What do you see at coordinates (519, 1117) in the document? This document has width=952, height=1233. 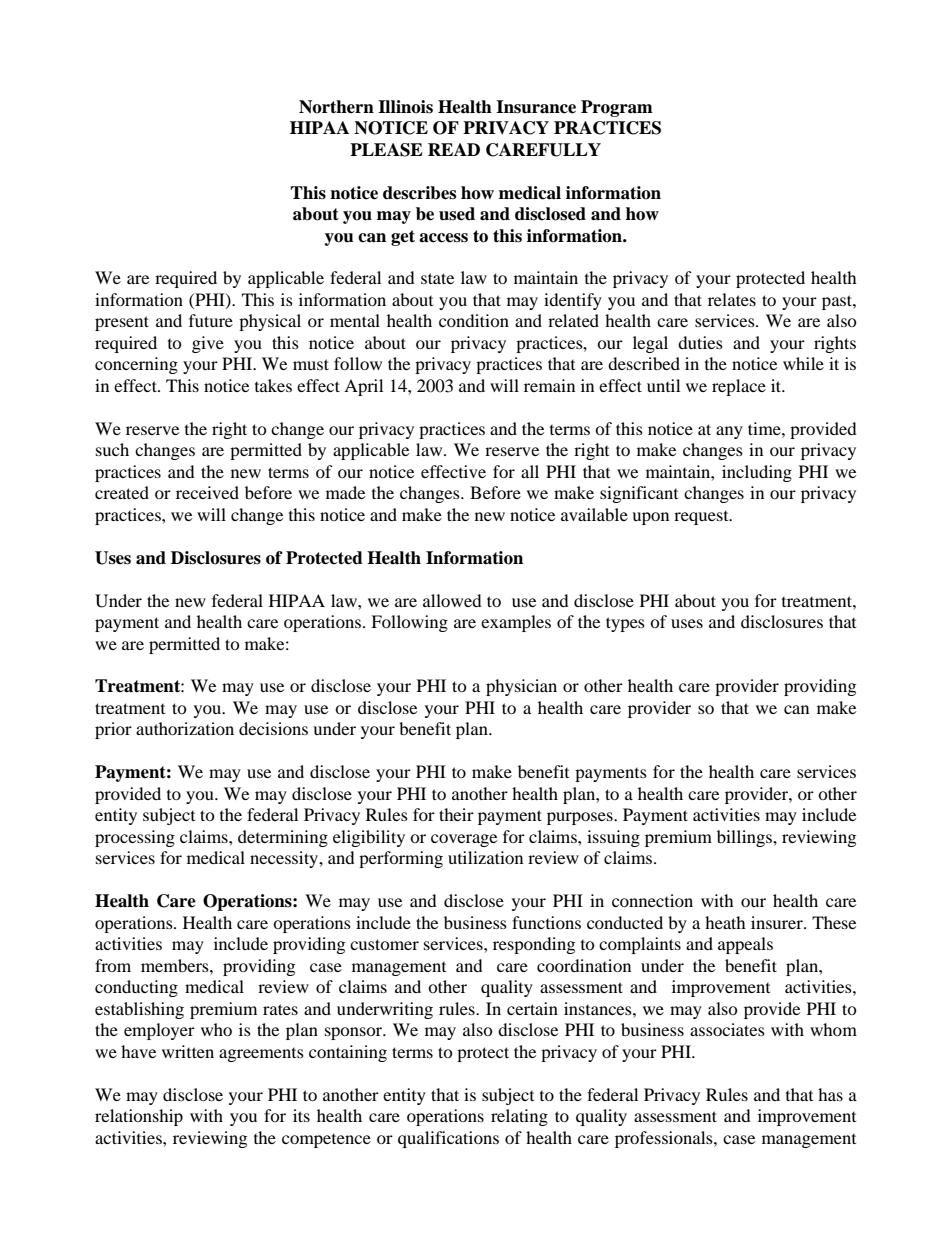 I see `relating` at bounding box center [519, 1117].
